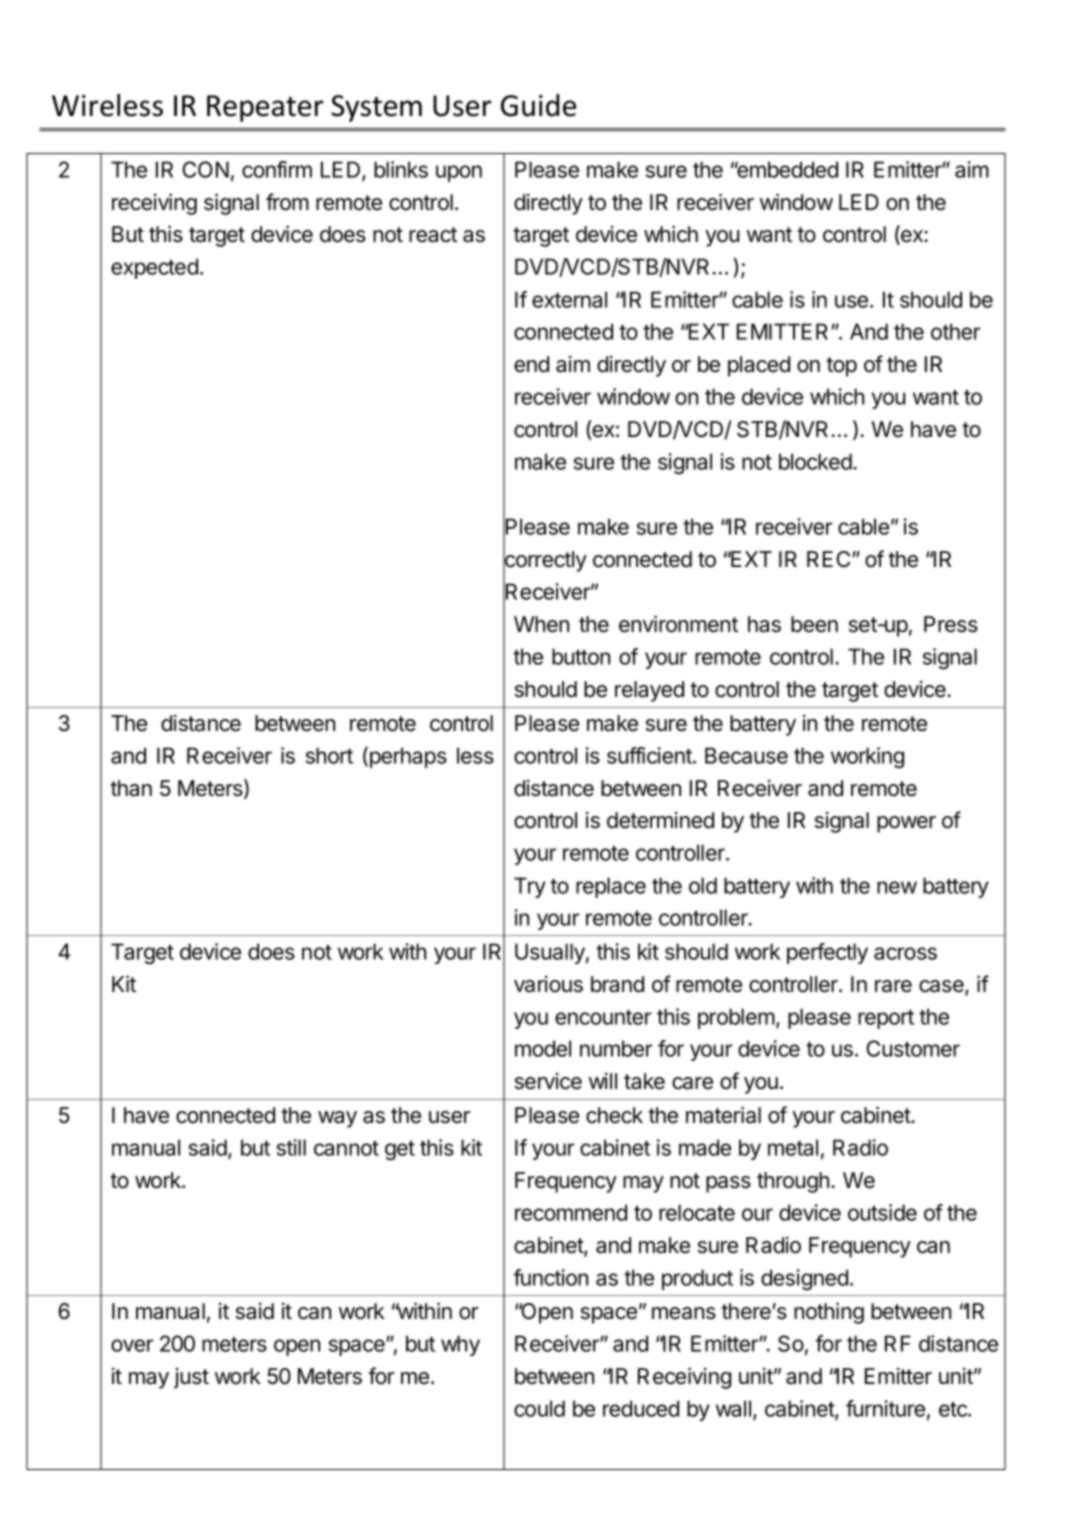  Describe the element at coordinates (337, 1119) in the document. I see `way` at that location.
